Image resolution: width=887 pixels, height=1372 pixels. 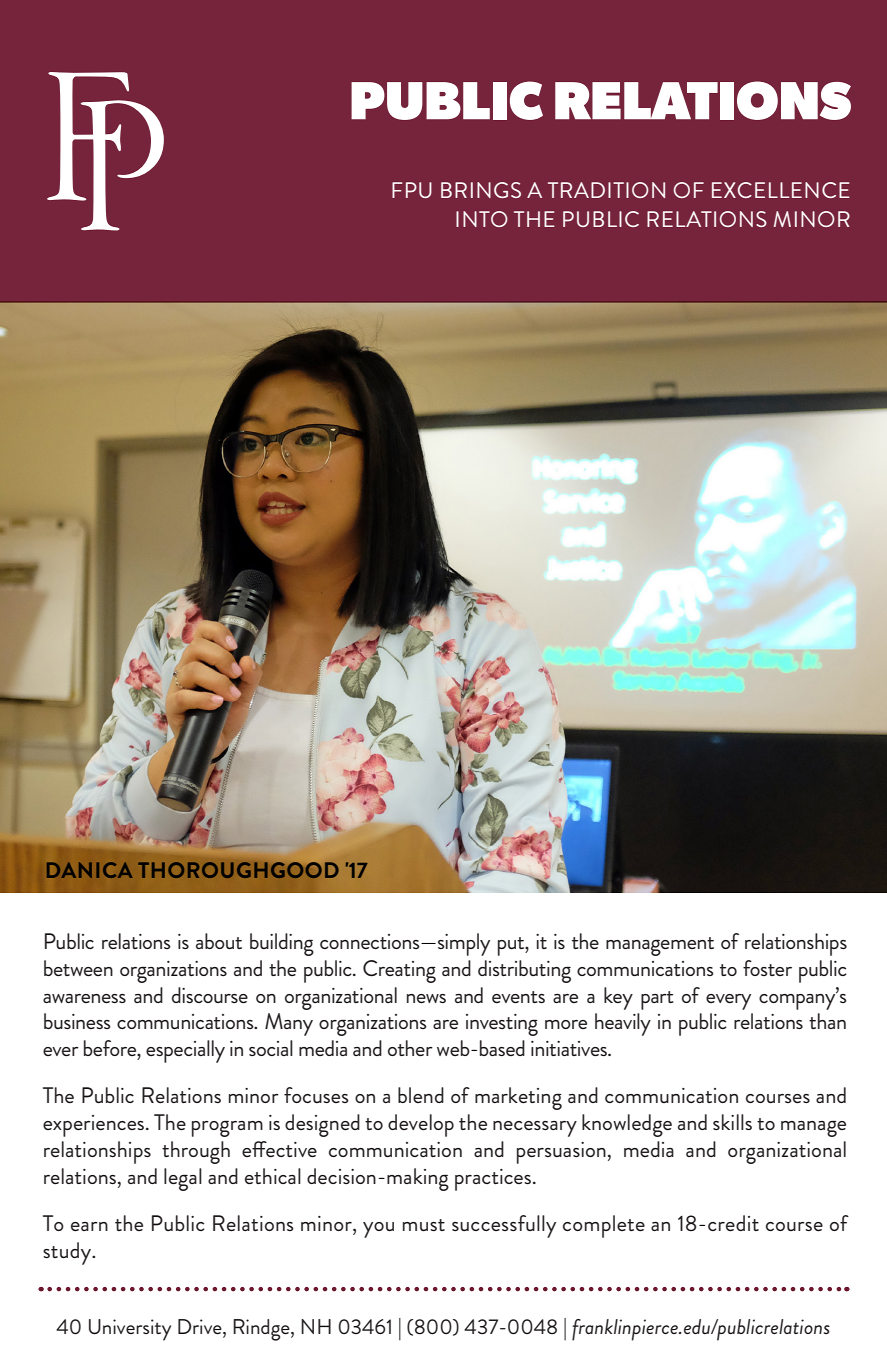 I want to click on foster, so click(x=767, y=968).
